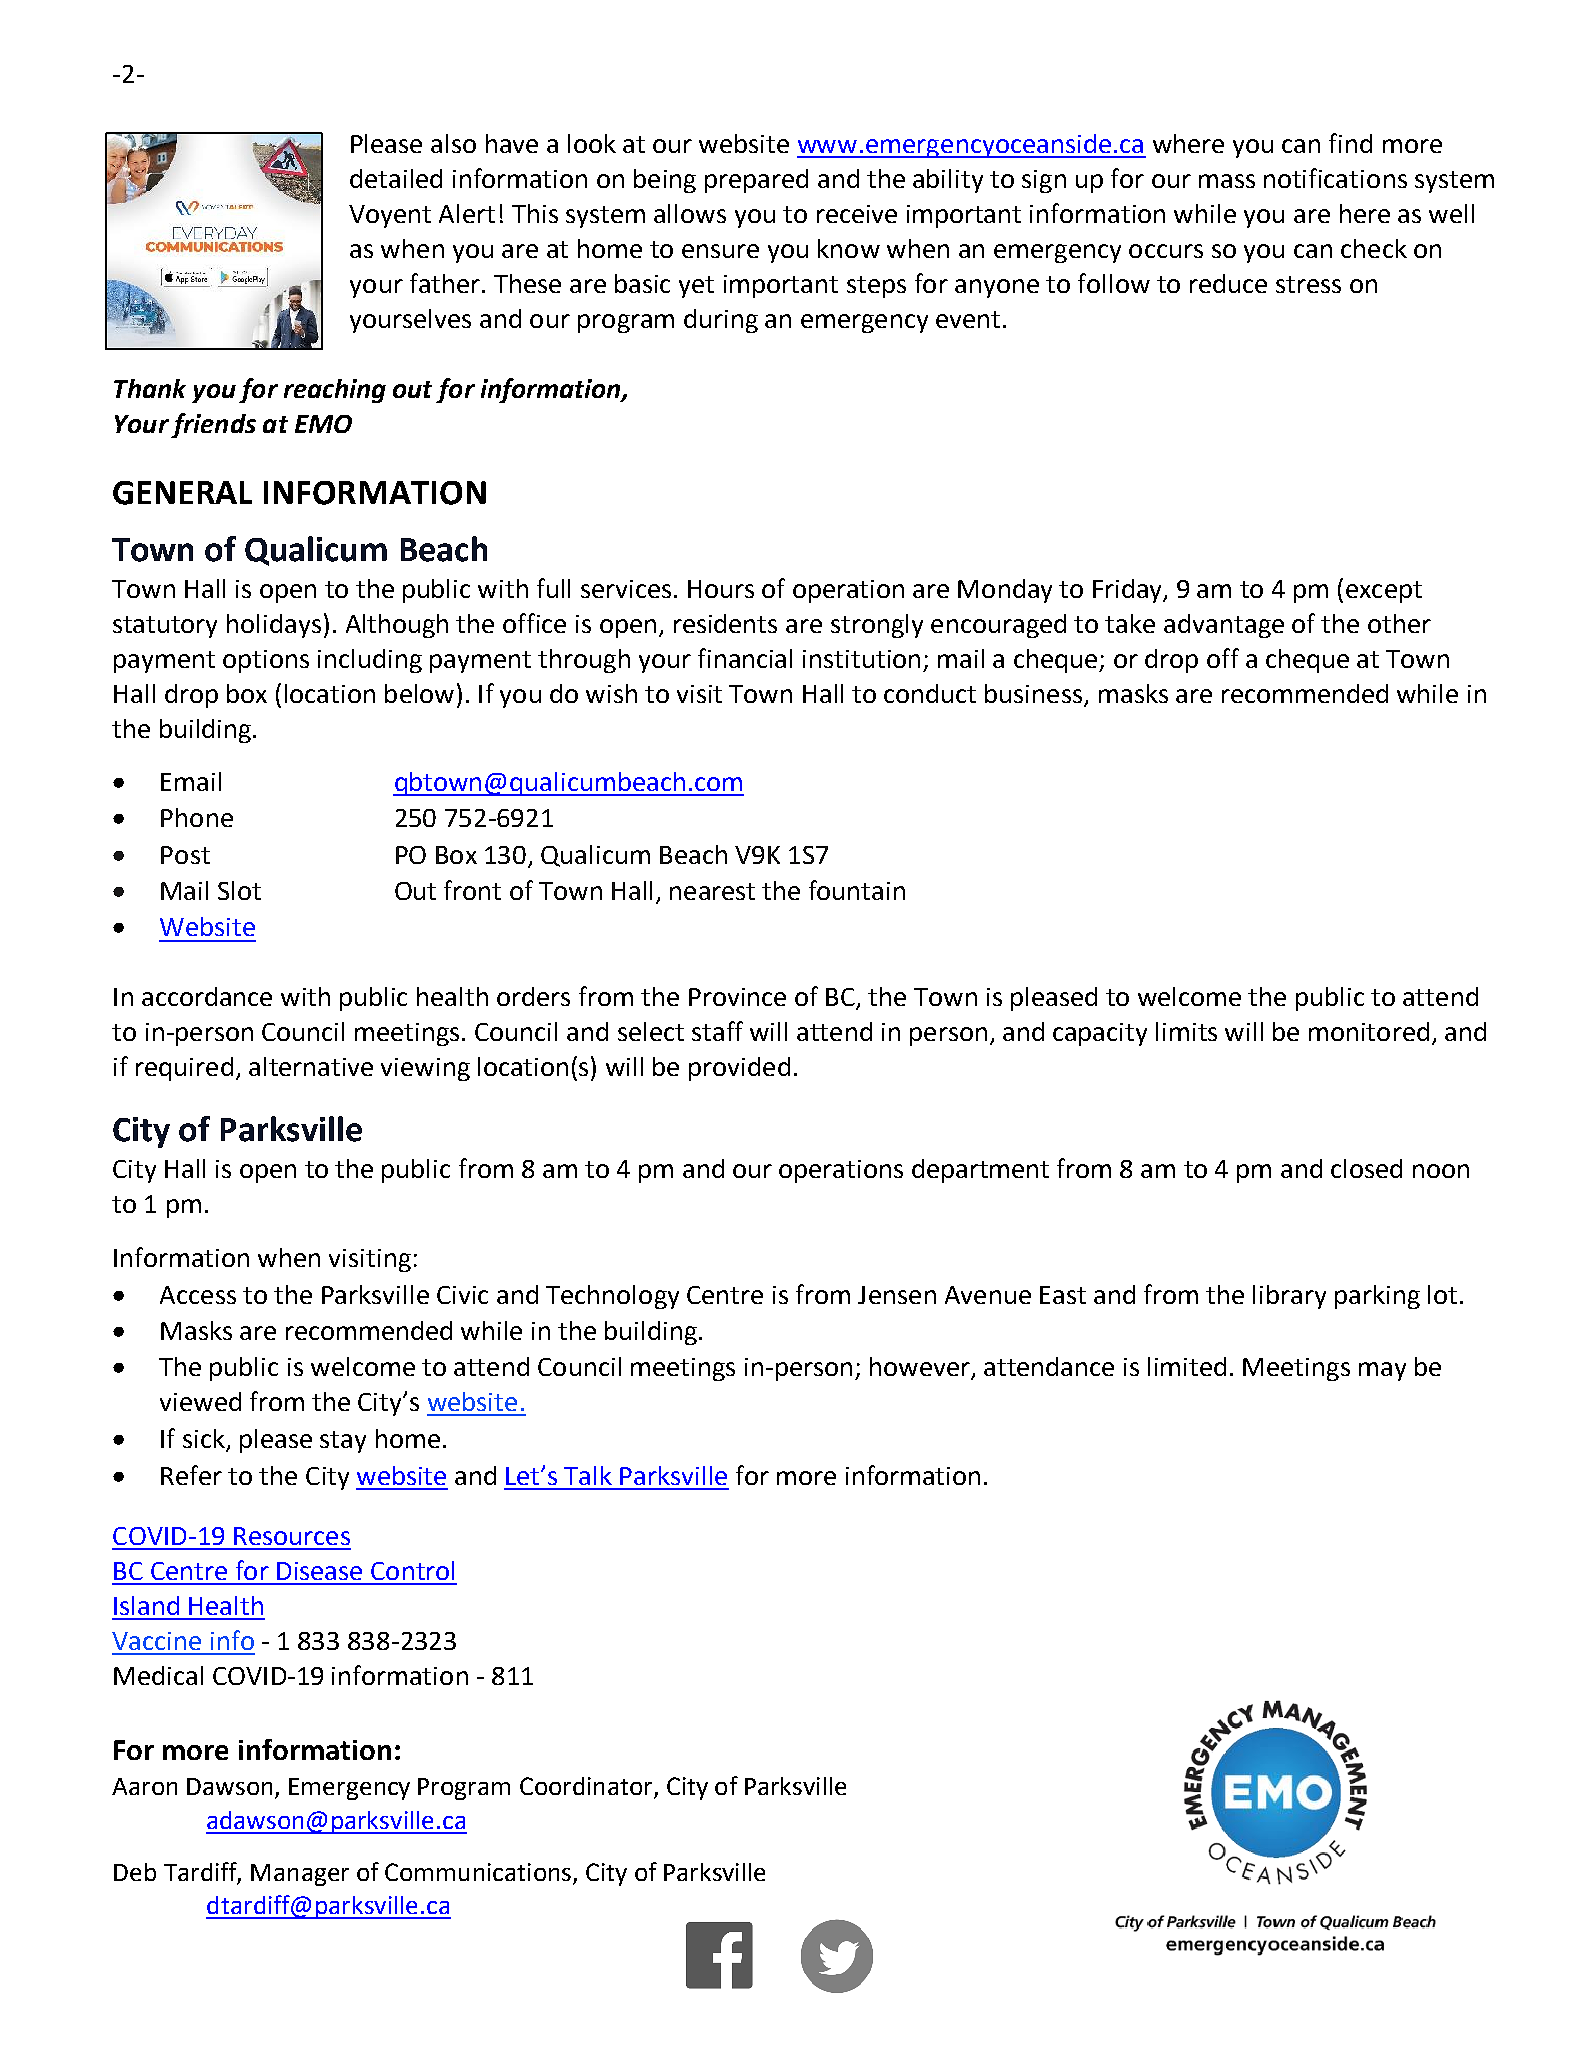 Image resolution: width=1593 pixels, height=2062 pixels. What do you see at coordinates (756, 181) in the screenshot?
I see `prepared` at bounding box center [756, 181].
